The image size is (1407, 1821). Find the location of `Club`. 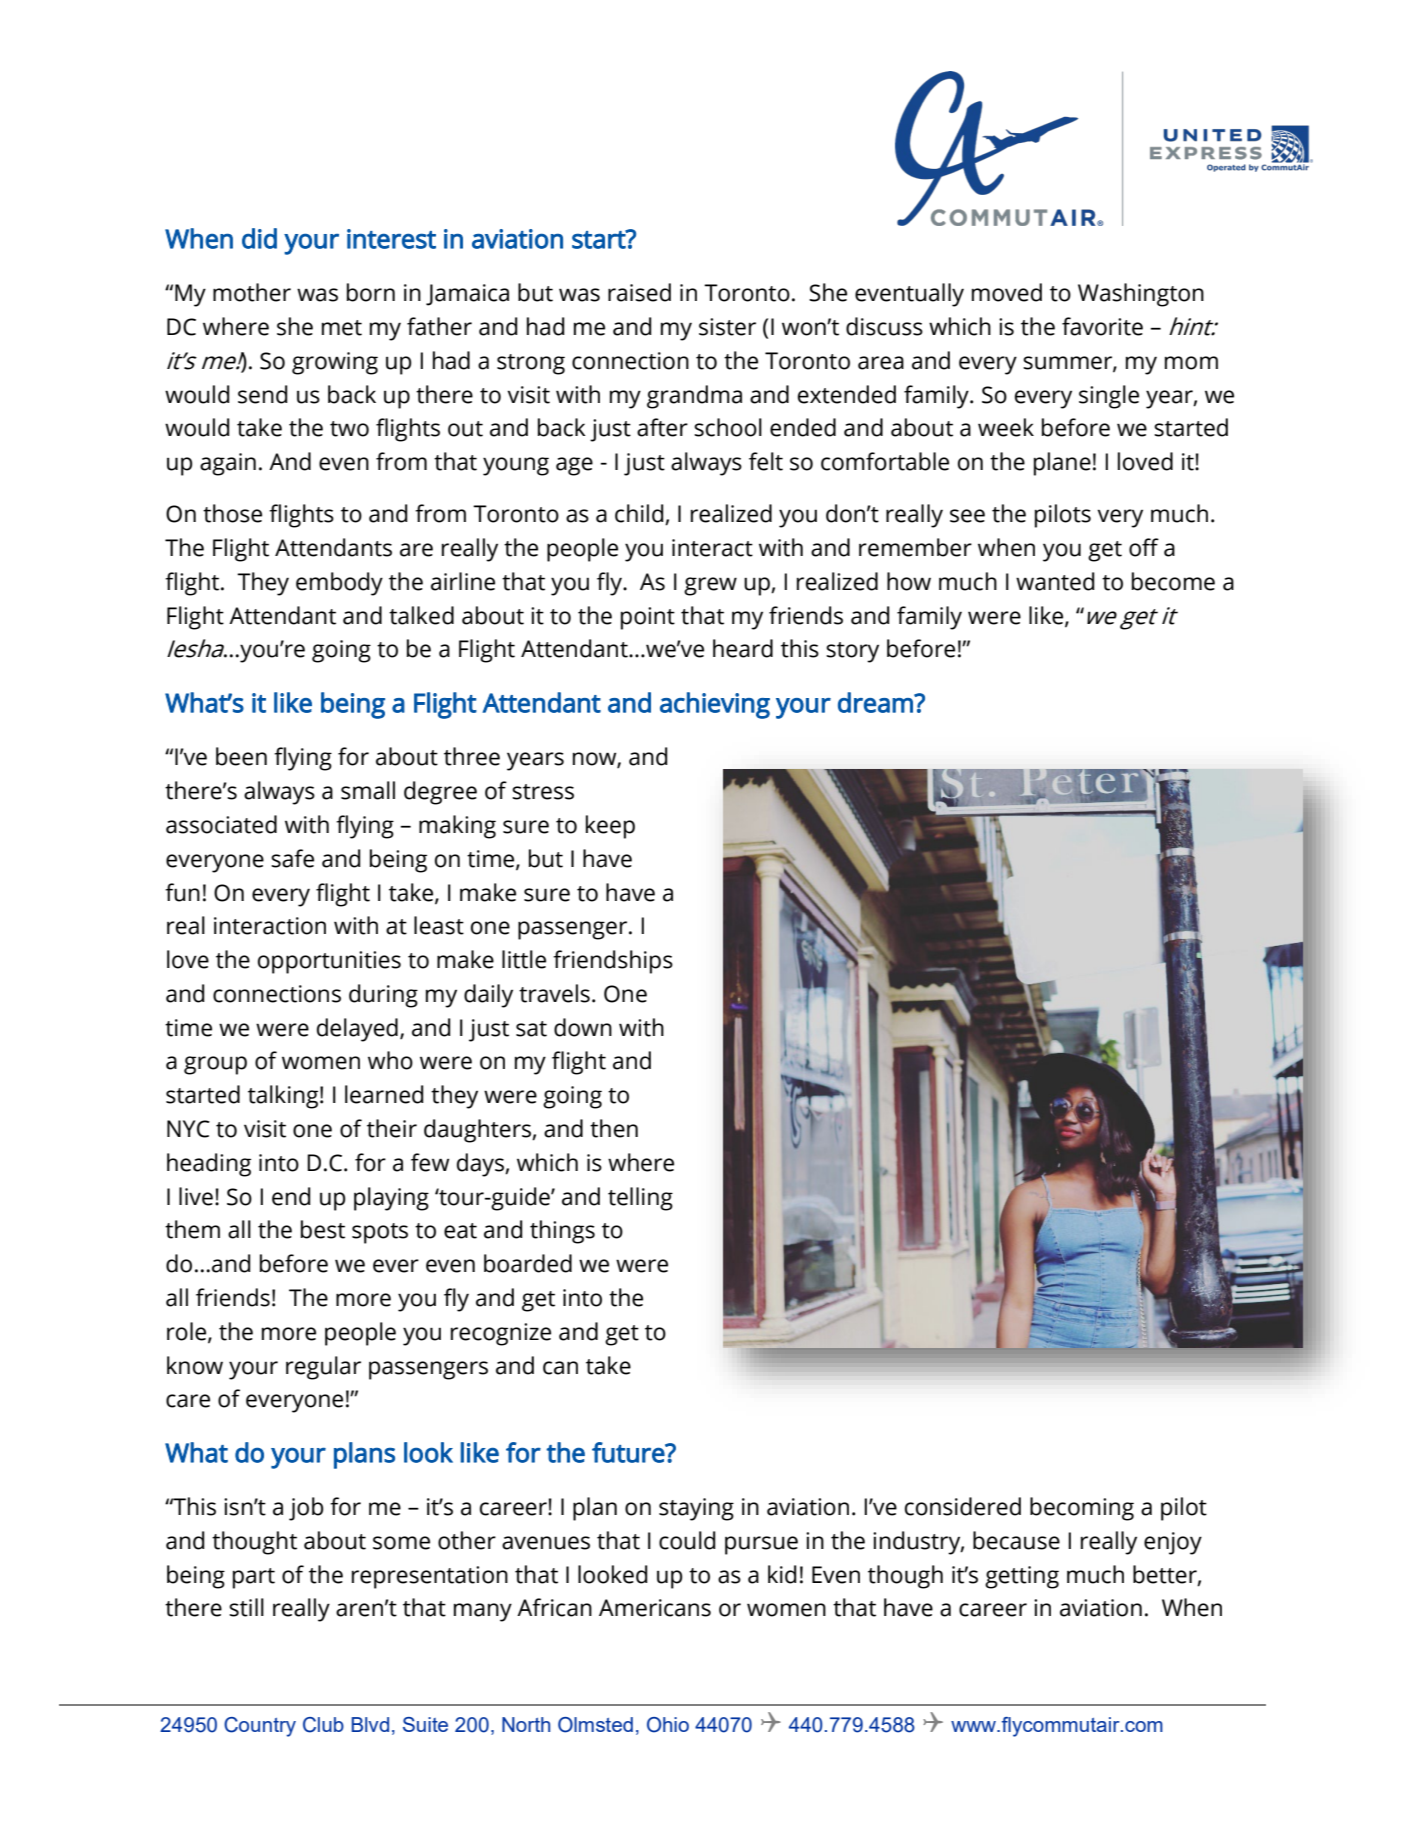

Club is located at coordinates (323, 1725).
